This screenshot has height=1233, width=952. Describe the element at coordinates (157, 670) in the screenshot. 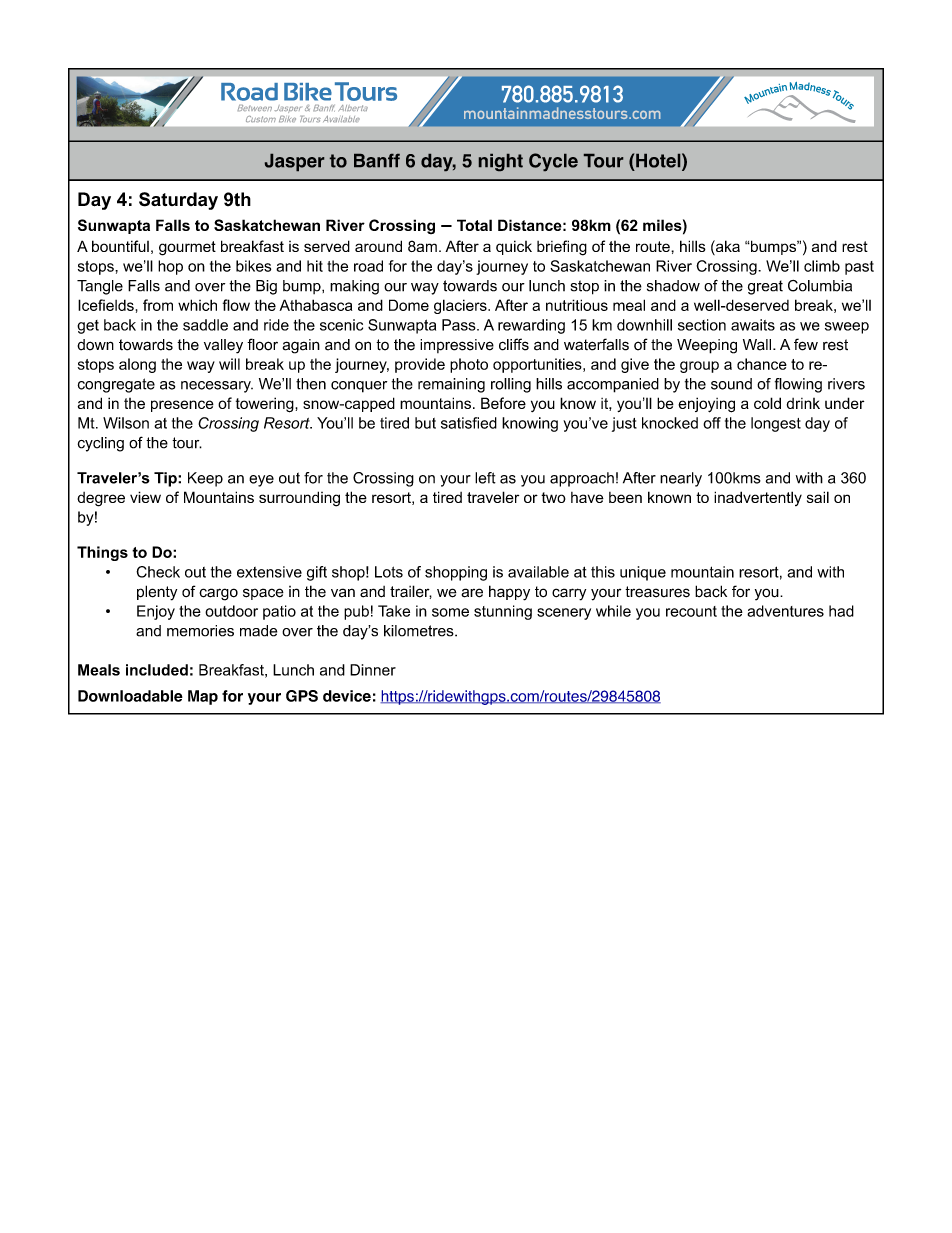

I see `included` at that location.
